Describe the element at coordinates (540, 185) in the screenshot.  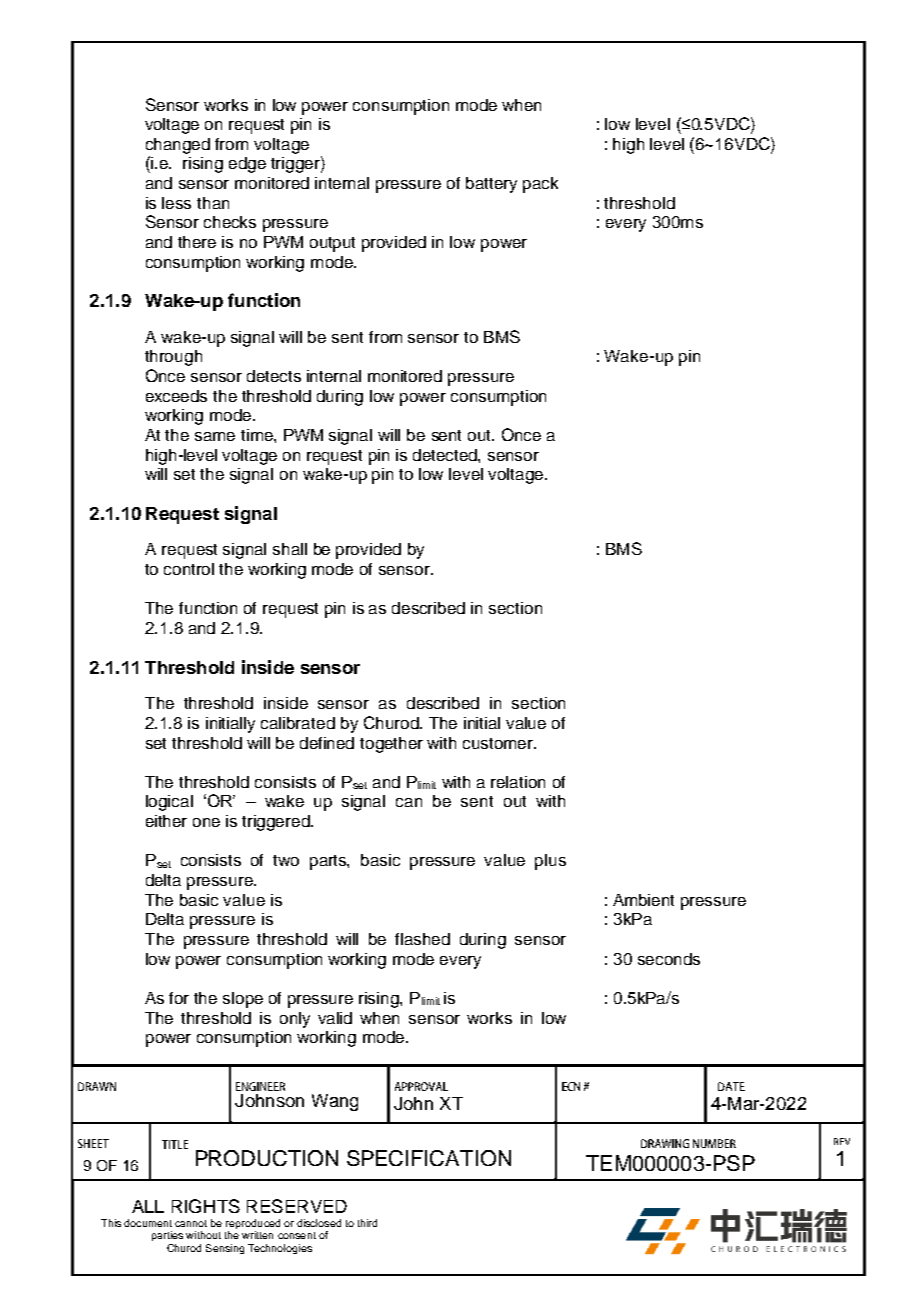
I see `pack` at that location.
